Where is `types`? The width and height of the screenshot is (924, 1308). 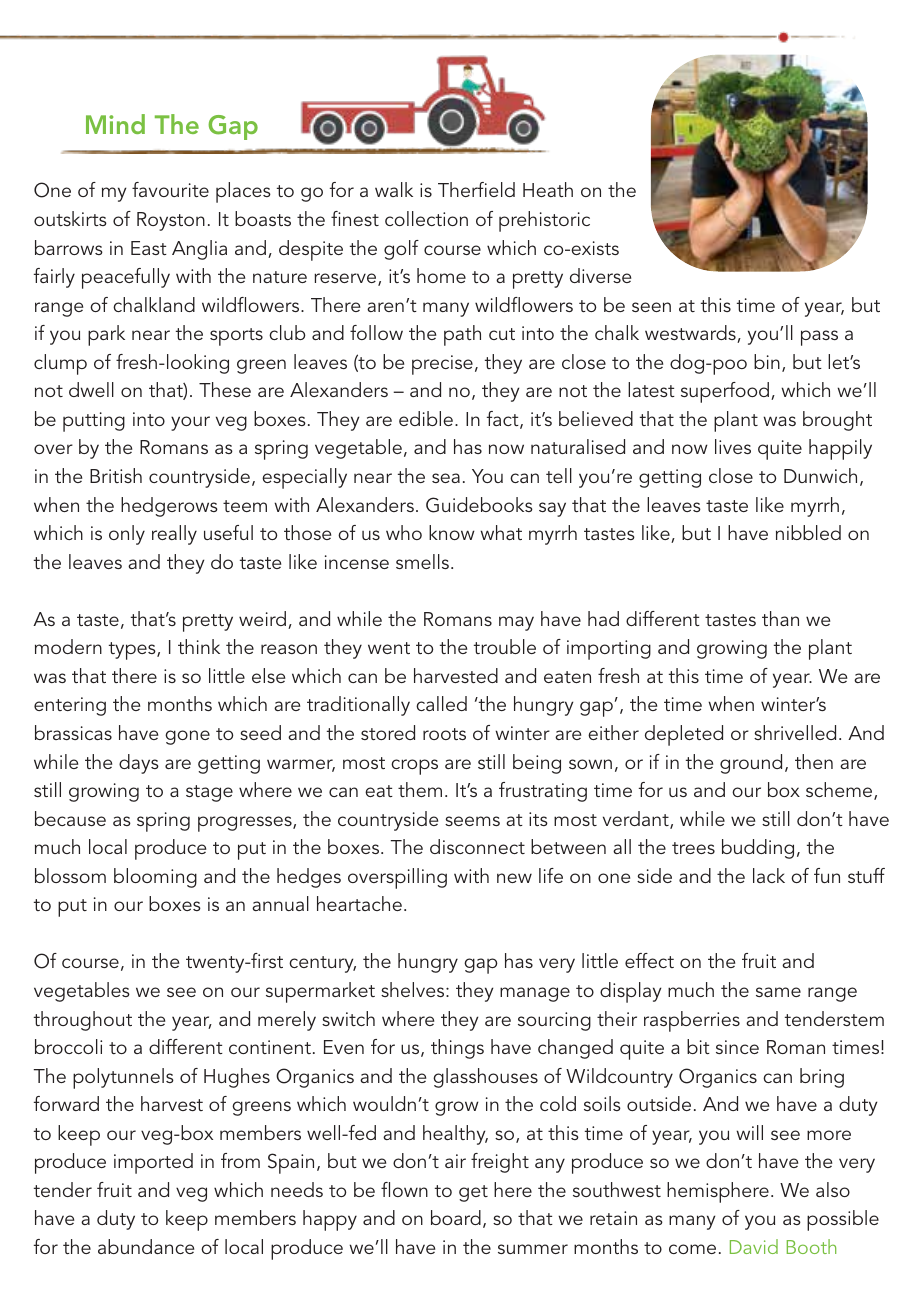 types is located at coordinates (133, 651).
